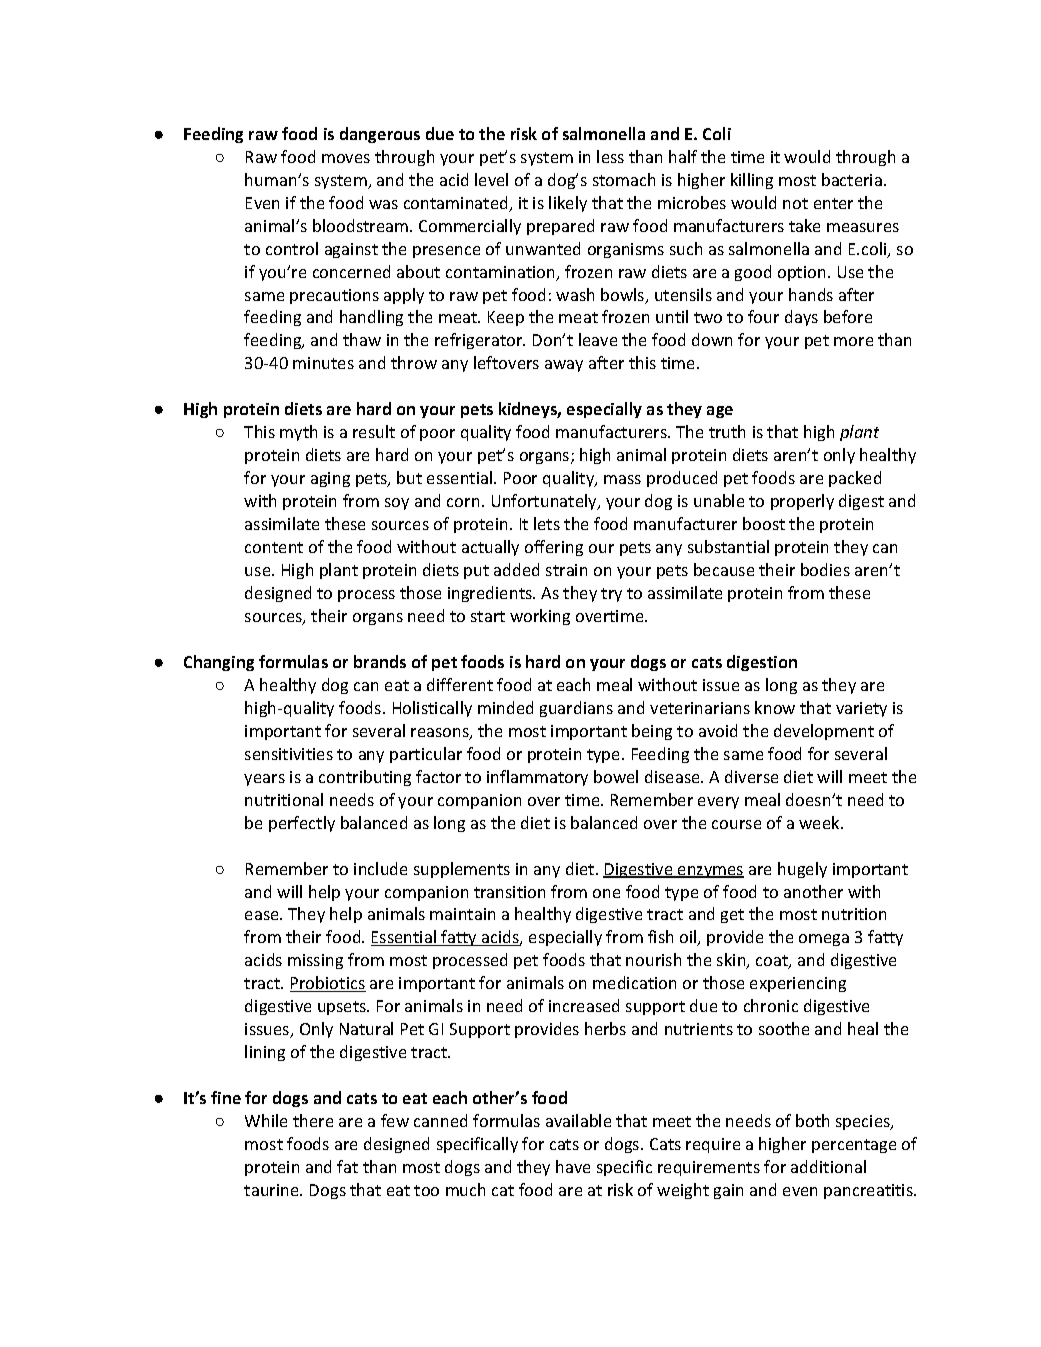 This image has width=1041, height=1347. Describe the element at coordinates (824, 940) in the image. I see `omega` at that location.
